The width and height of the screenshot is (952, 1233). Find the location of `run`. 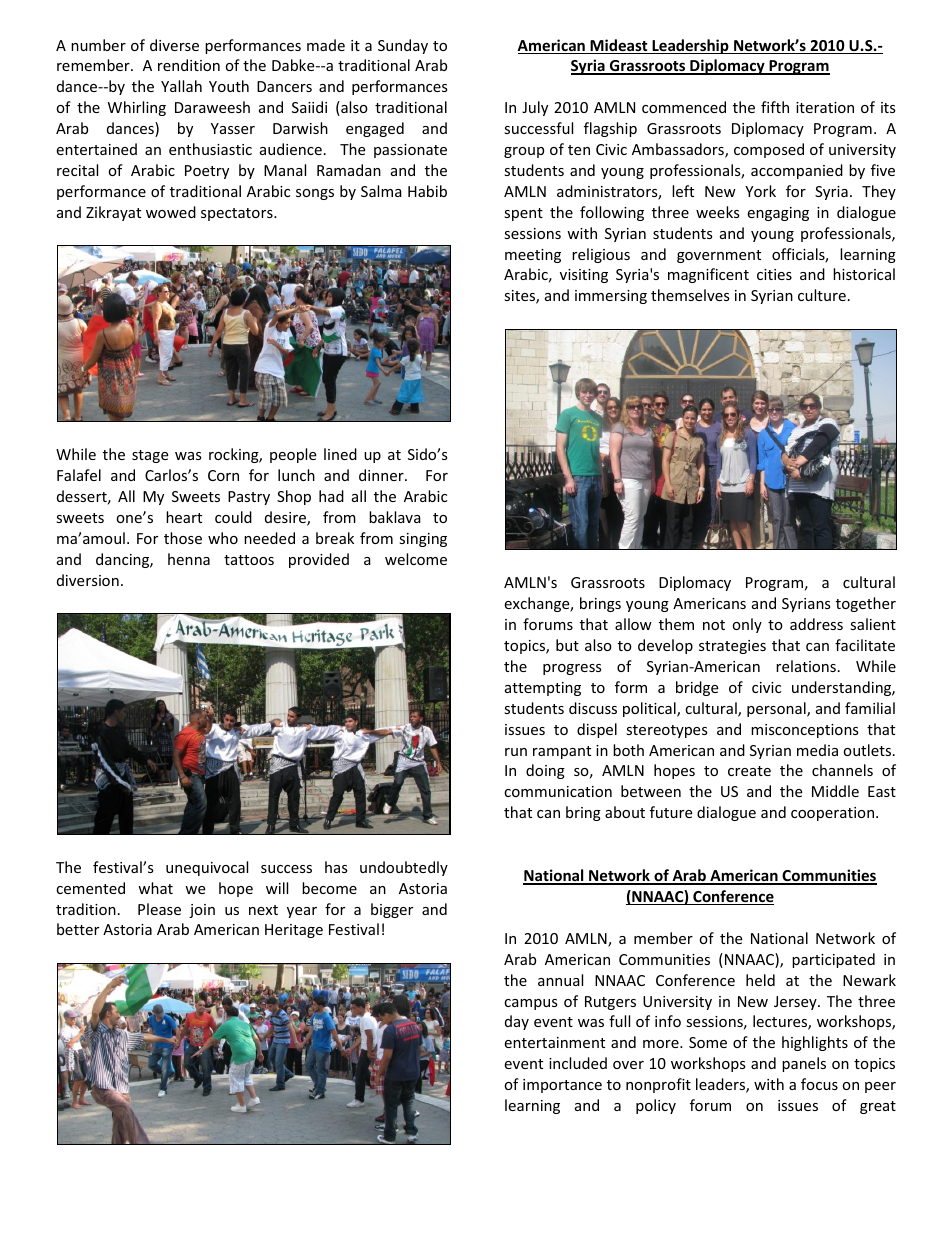

run is located at coordinates (516, 752).
